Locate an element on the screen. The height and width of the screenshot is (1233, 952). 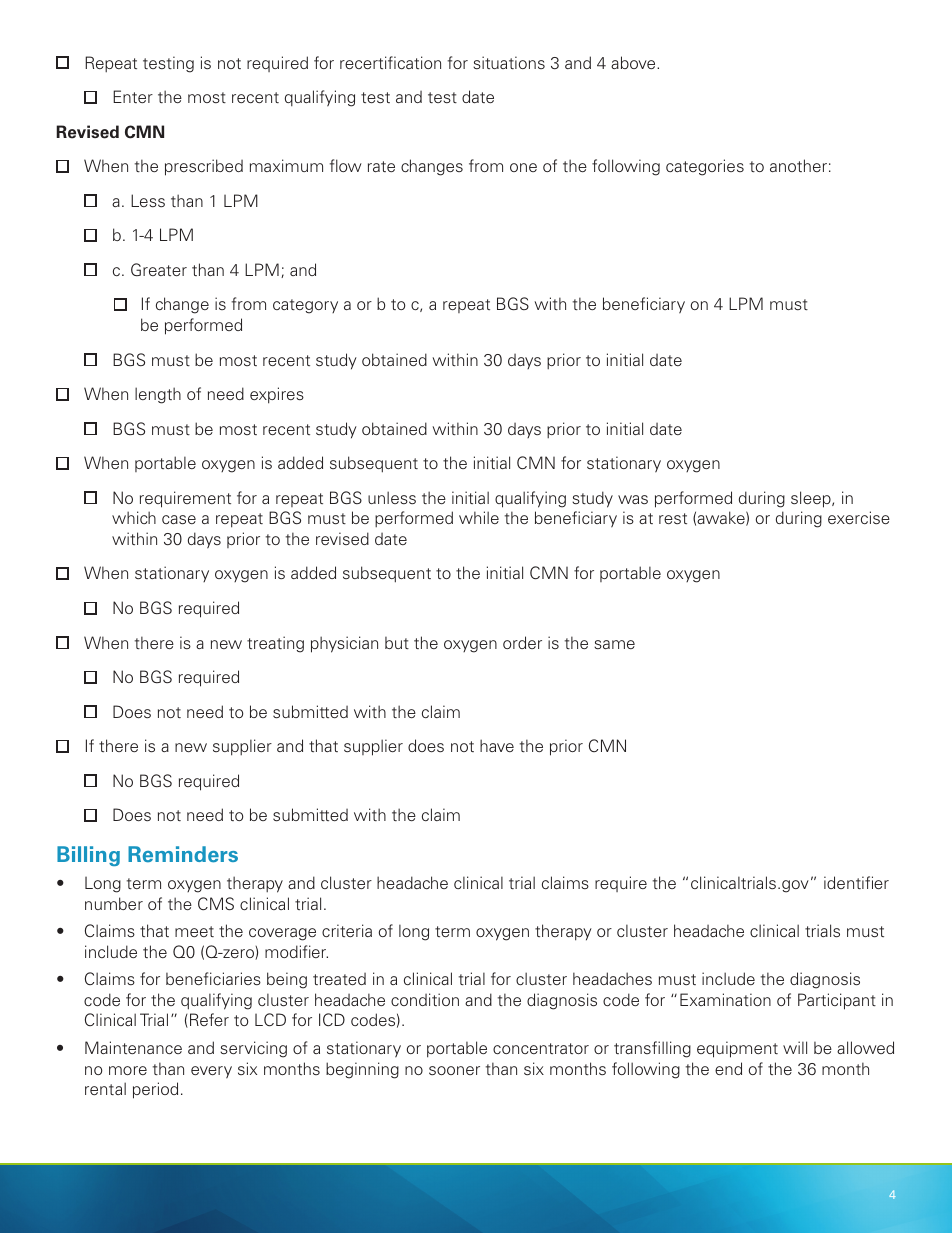
while is located at coordinates (479, 517).
